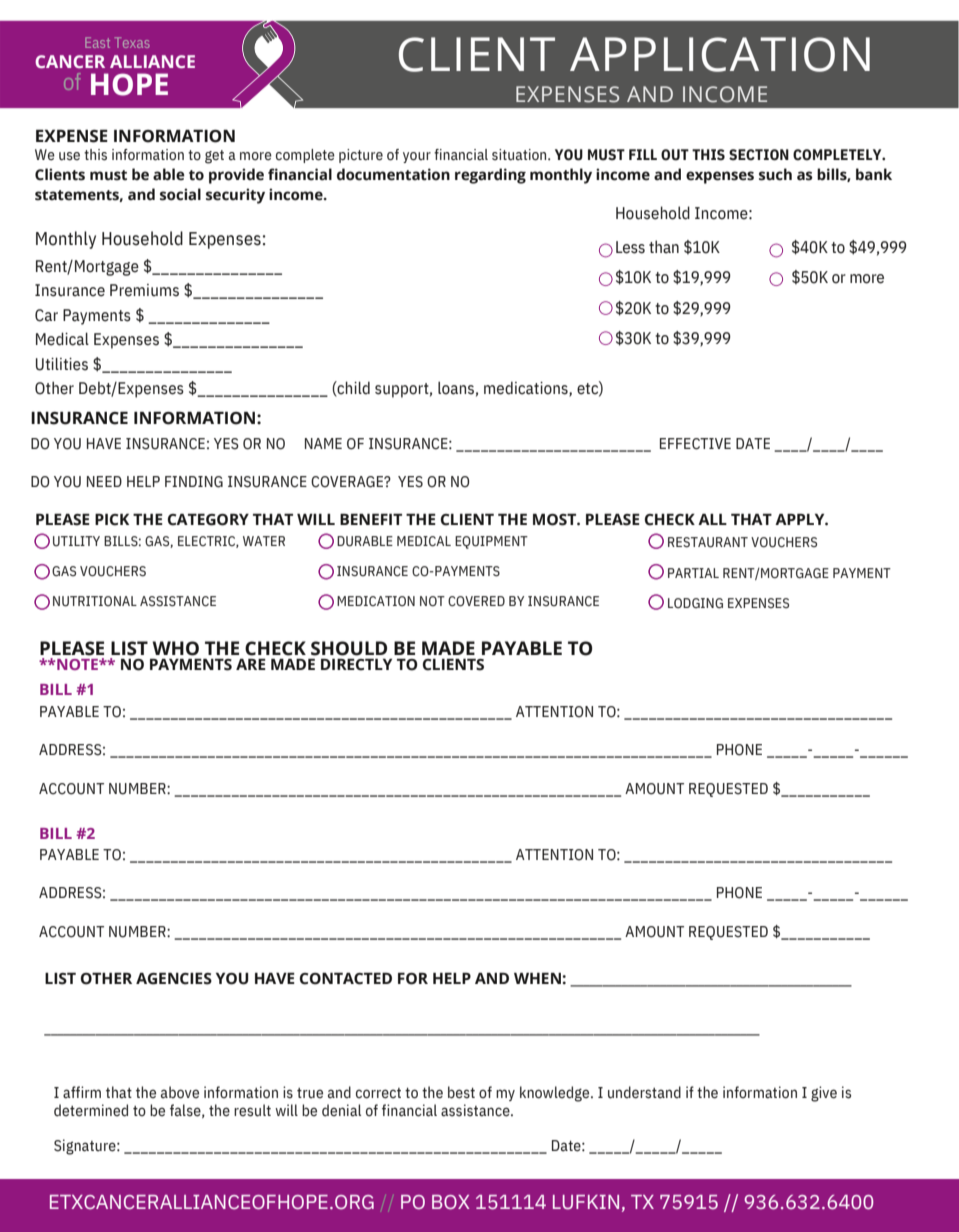 This document has width=959, height=1232. What do you see at coordinates (824, 1094) in the document?
I see `give` at bounding box center [824, 1094].
